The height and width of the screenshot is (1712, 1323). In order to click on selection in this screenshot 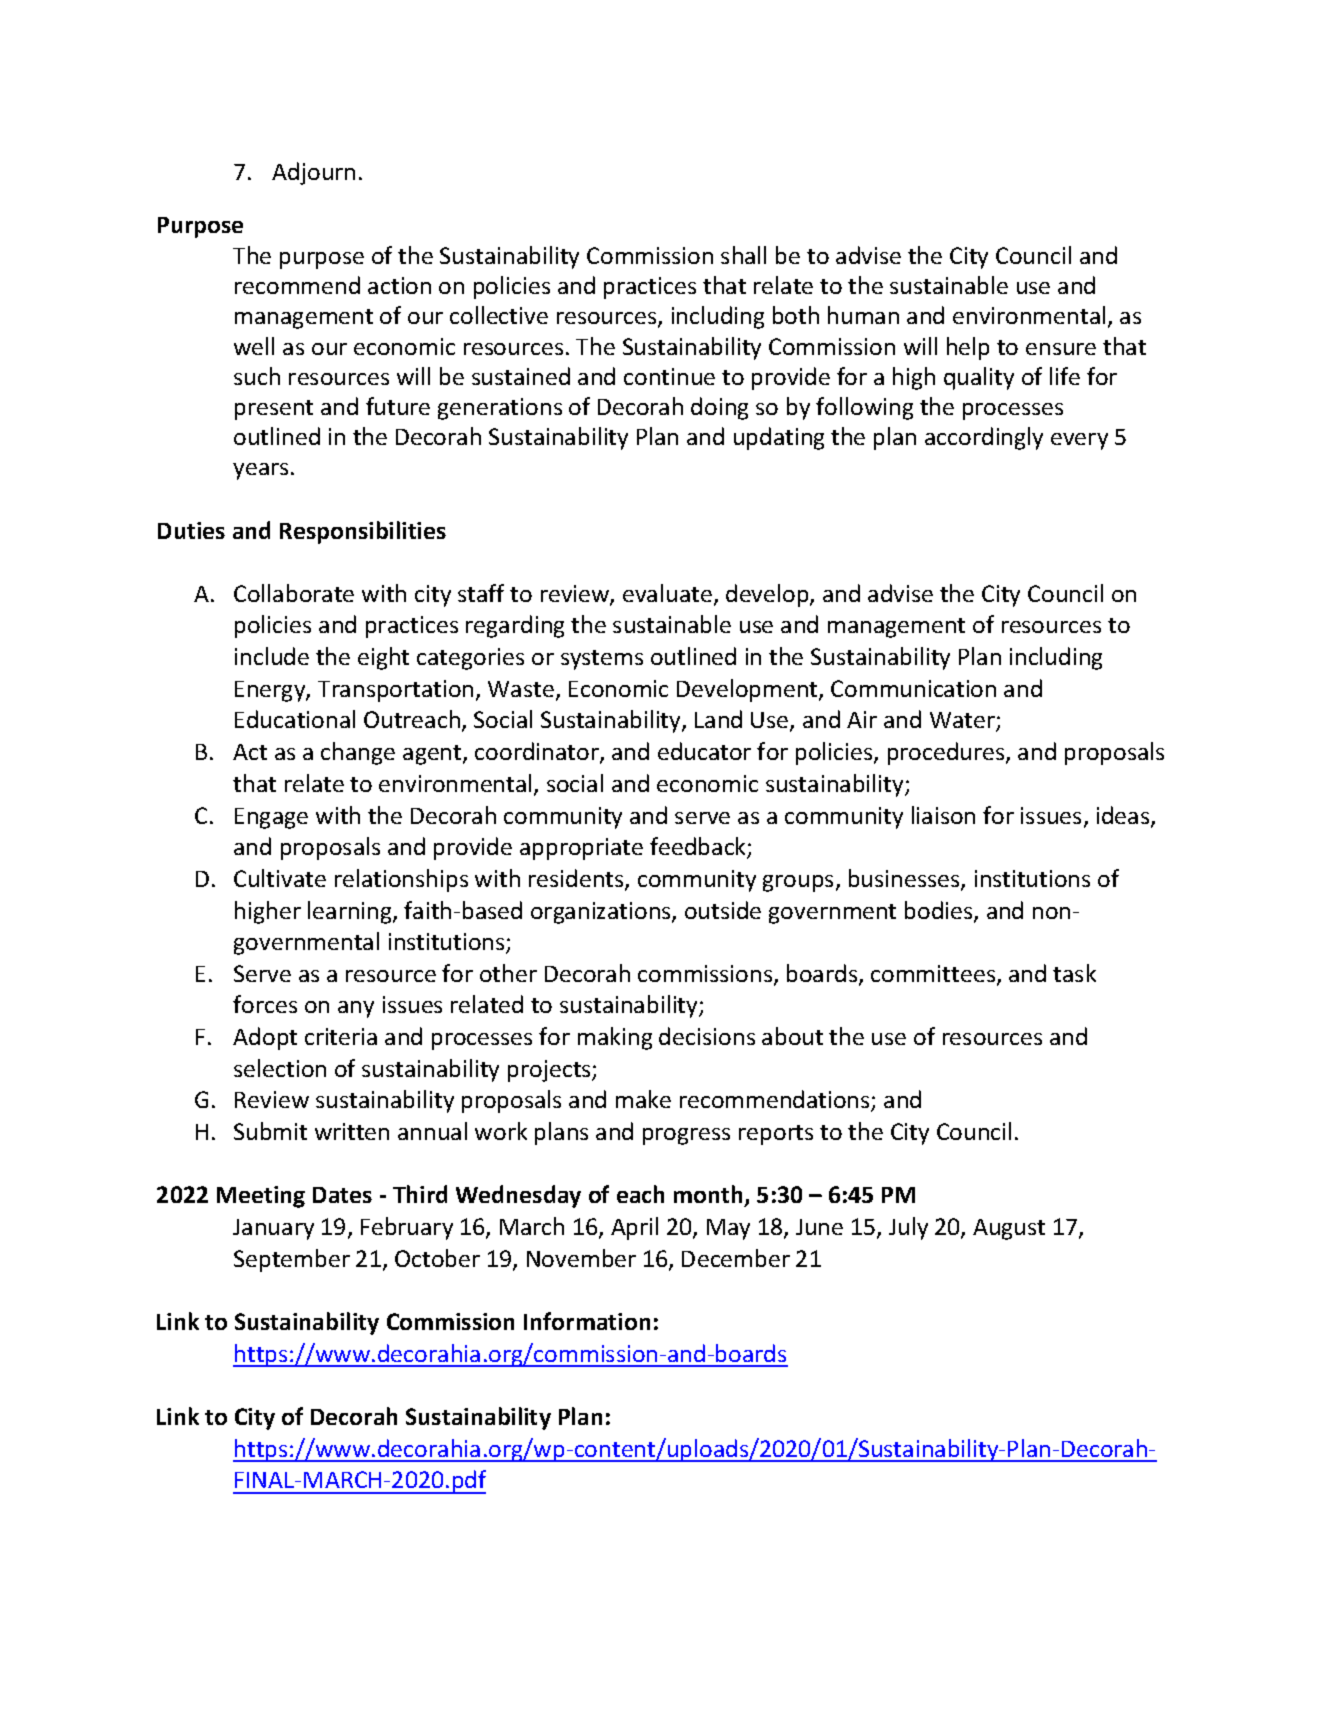, I will do `click(280, 1068)`.
